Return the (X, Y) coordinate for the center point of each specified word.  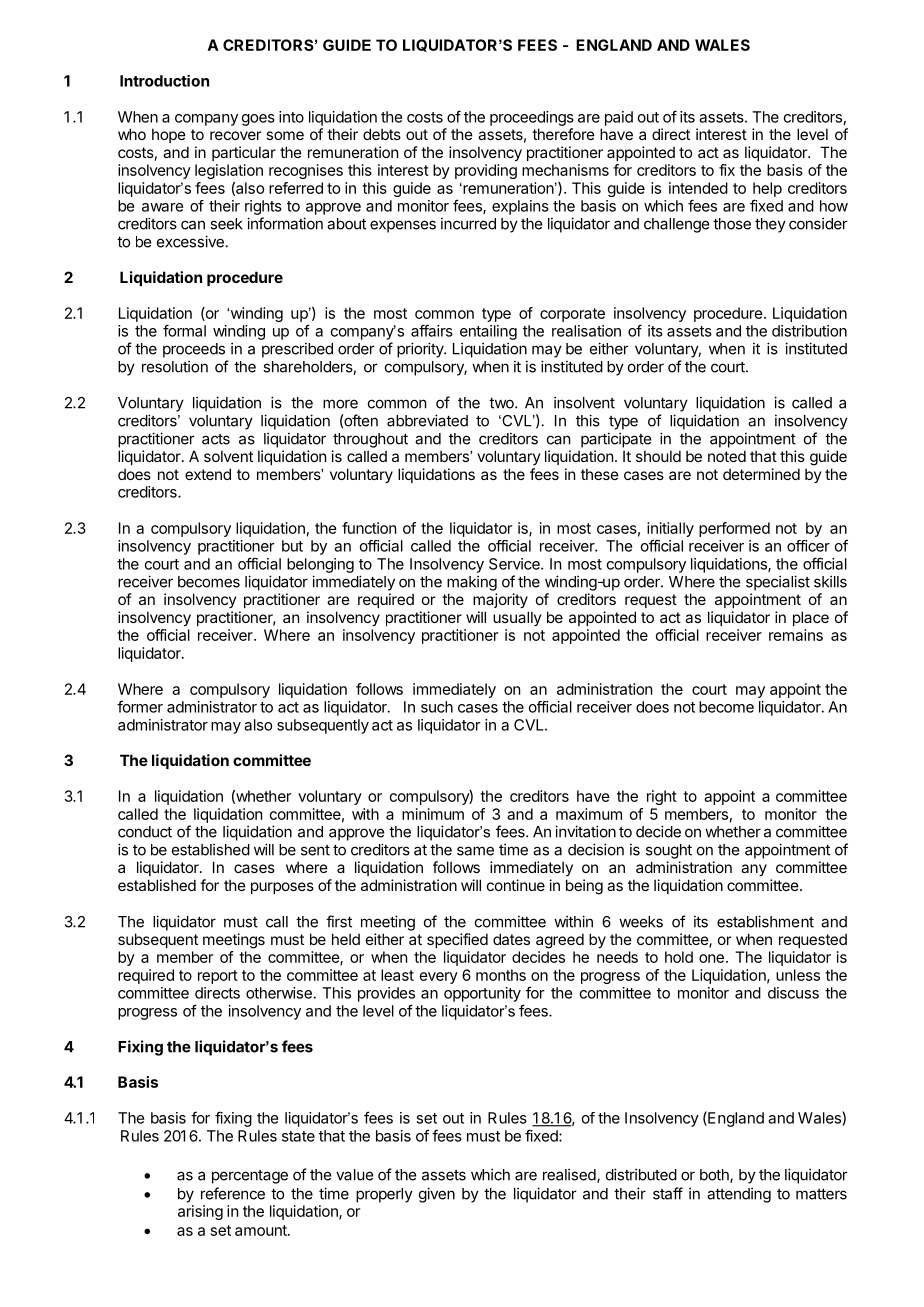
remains (796, 635)
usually (517, 618)
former (140, 706)
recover (235, 135)
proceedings (532, 118)
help (767, 189)
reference (233, 1193)
